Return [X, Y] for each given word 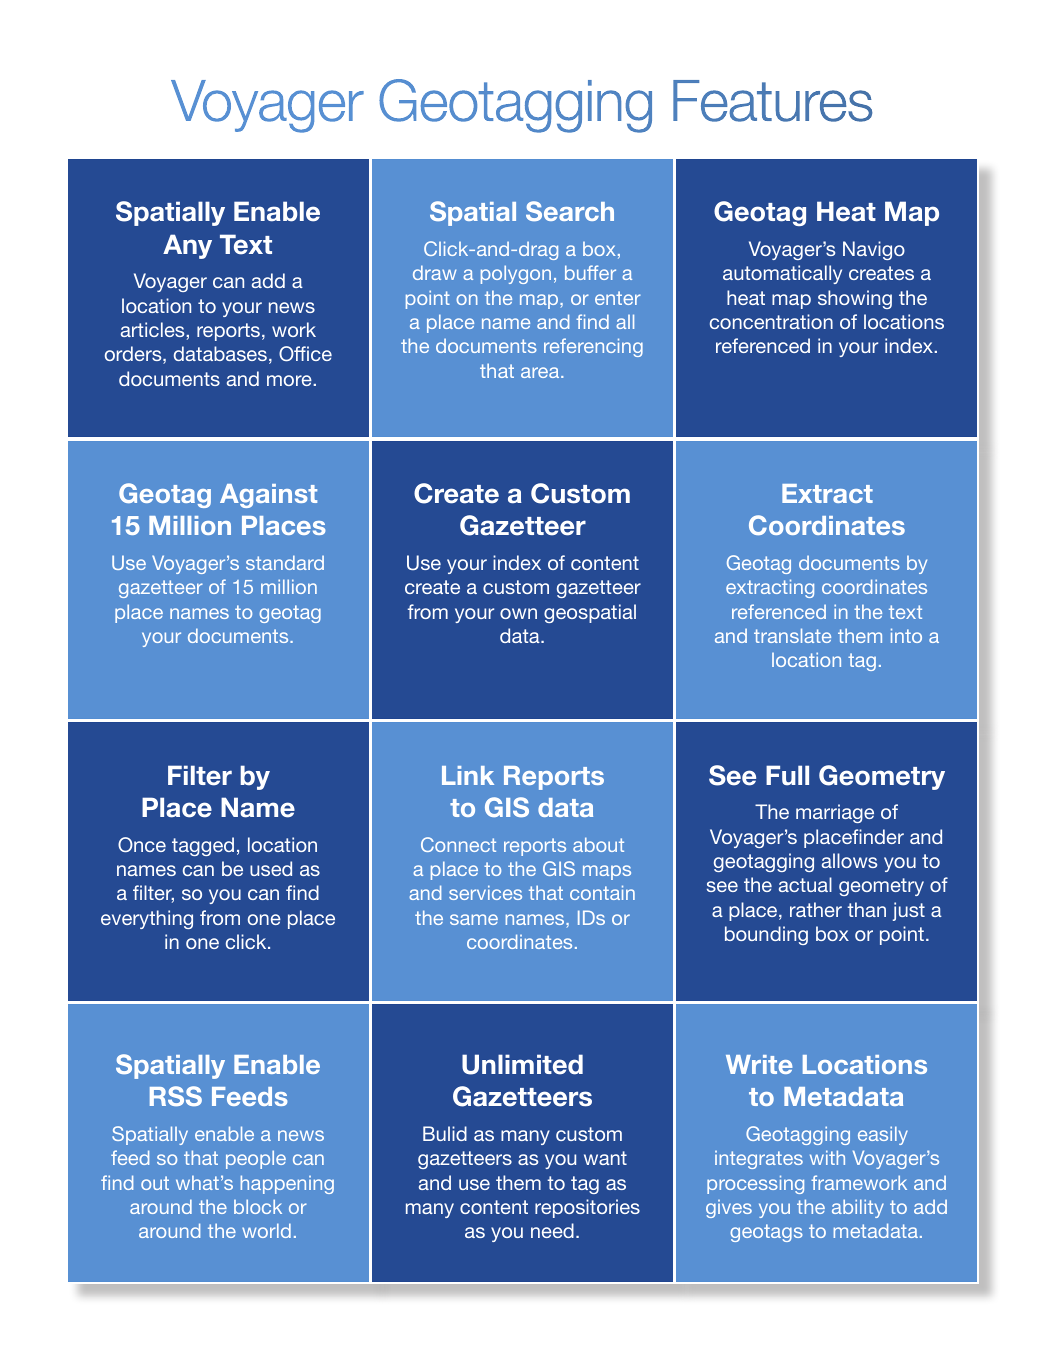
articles [154, 329]
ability [858, 1208]
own [518, 613]
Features [773, 101]
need [552, 1230]
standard [285, 562]
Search [570, 211]
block [258, 1206]
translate [792, 635]
